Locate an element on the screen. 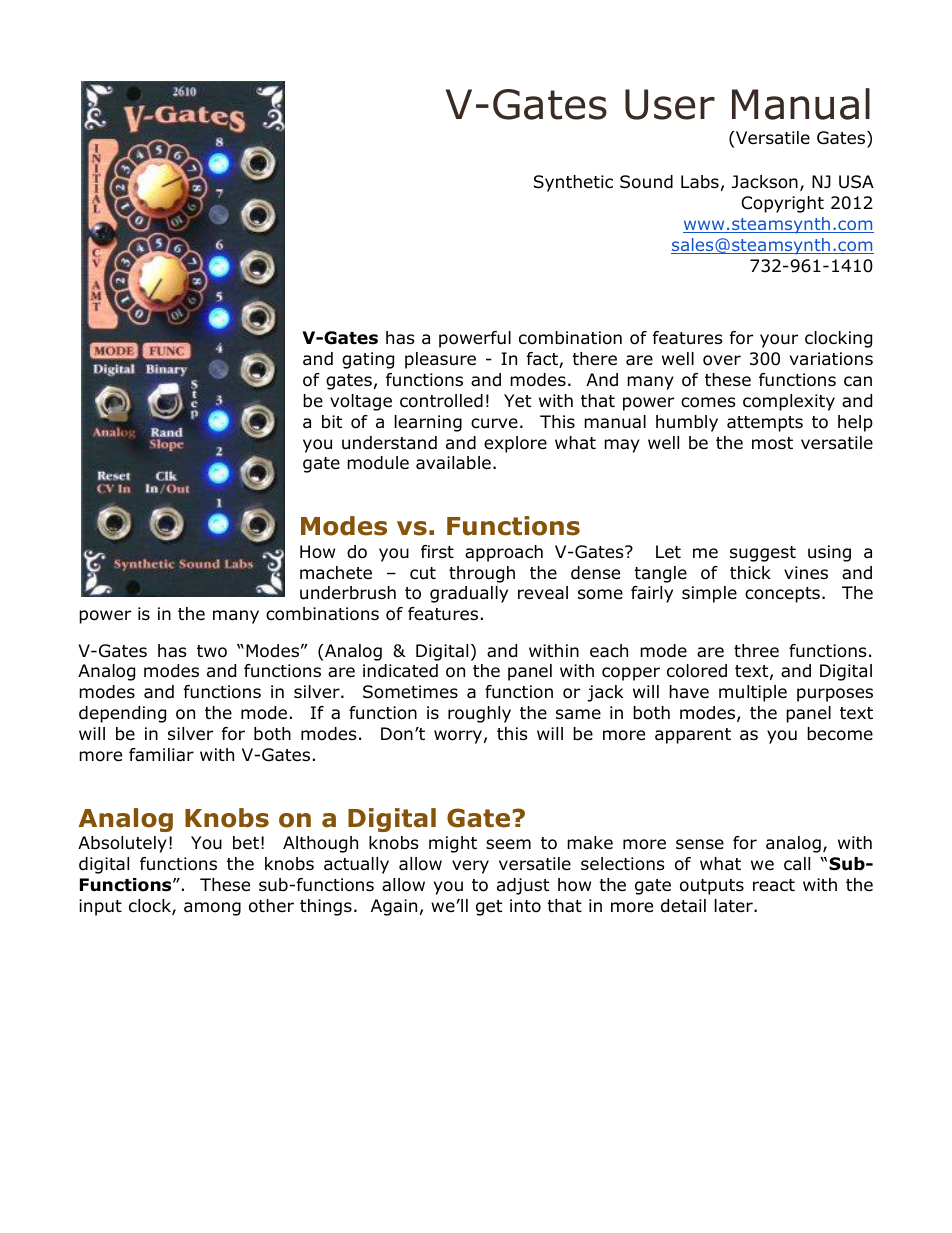  suggest is located at coordinates (763, 554).
